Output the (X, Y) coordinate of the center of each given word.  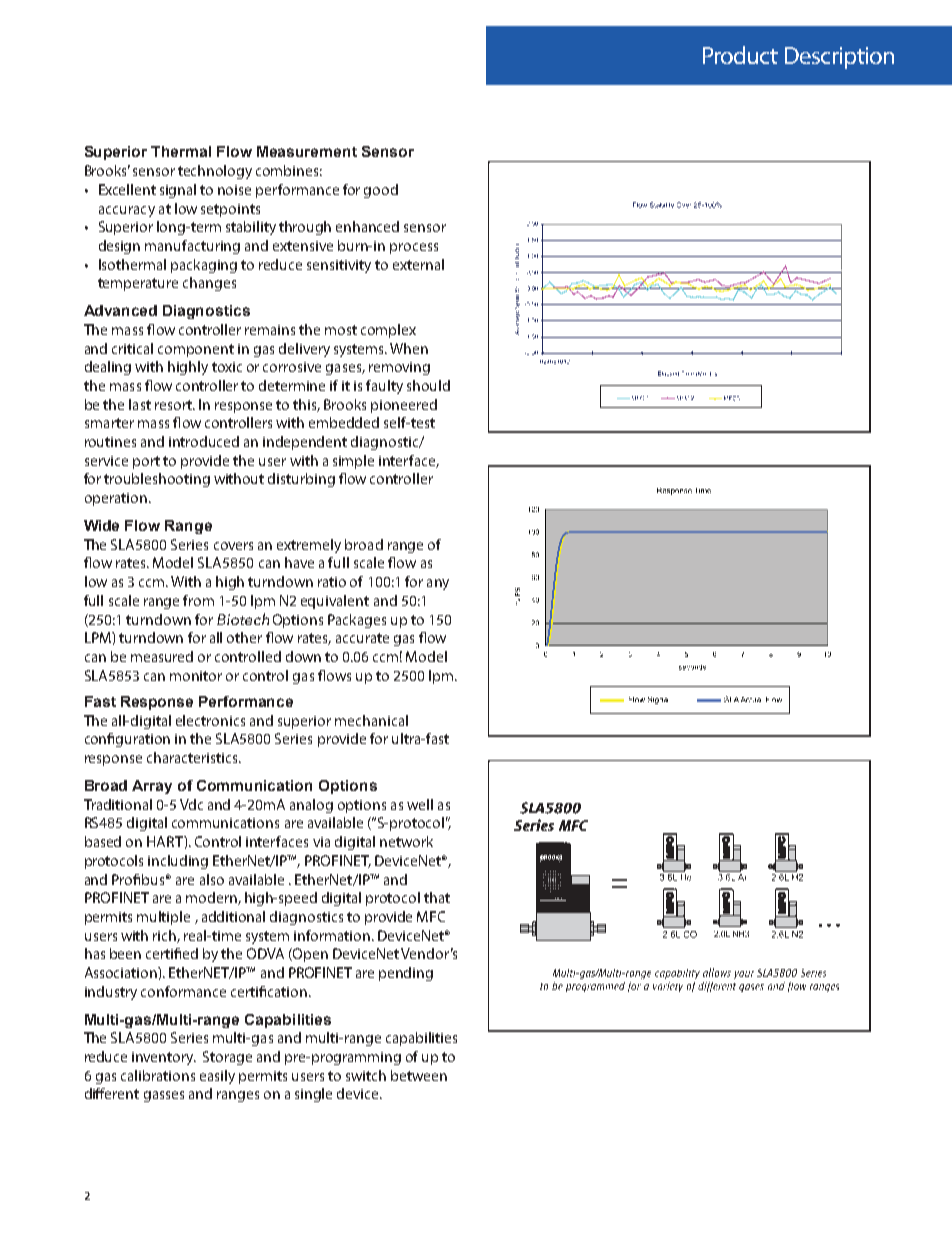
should (428, 385)
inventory (164, 1058)
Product (740, 55)
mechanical (371, 720)
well (420, 804)
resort (175, 405)
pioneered (404, 406)
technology (215, 172)
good (381, 191)
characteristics (193, 757)
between (419, 1075)
